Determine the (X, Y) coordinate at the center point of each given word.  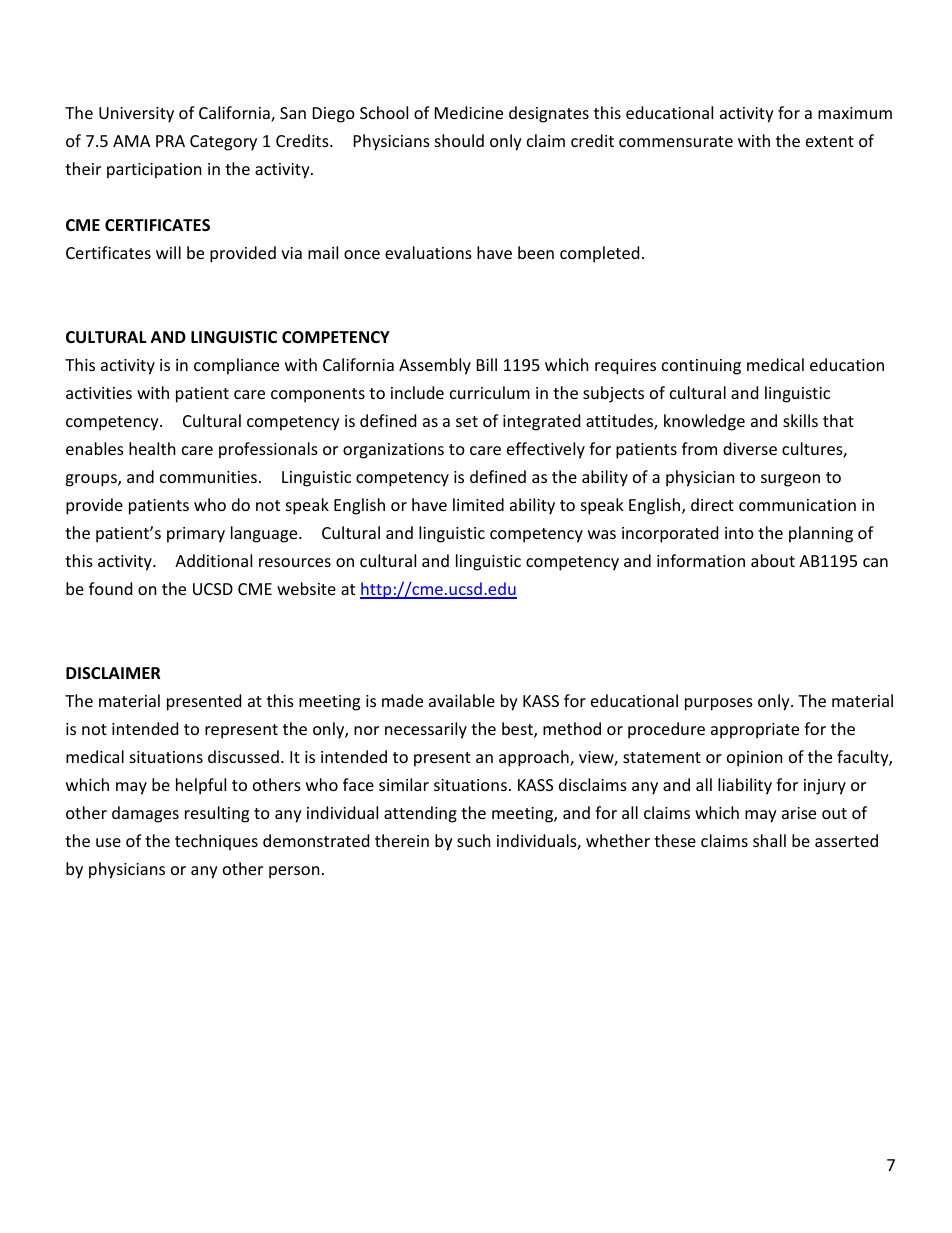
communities (208, 477)
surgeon (790, 480)
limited (478, 504)
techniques (216, 842)
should (459, 140)
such (474, 840)
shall (769, 840)
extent (830, 141)
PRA (170, 141)
